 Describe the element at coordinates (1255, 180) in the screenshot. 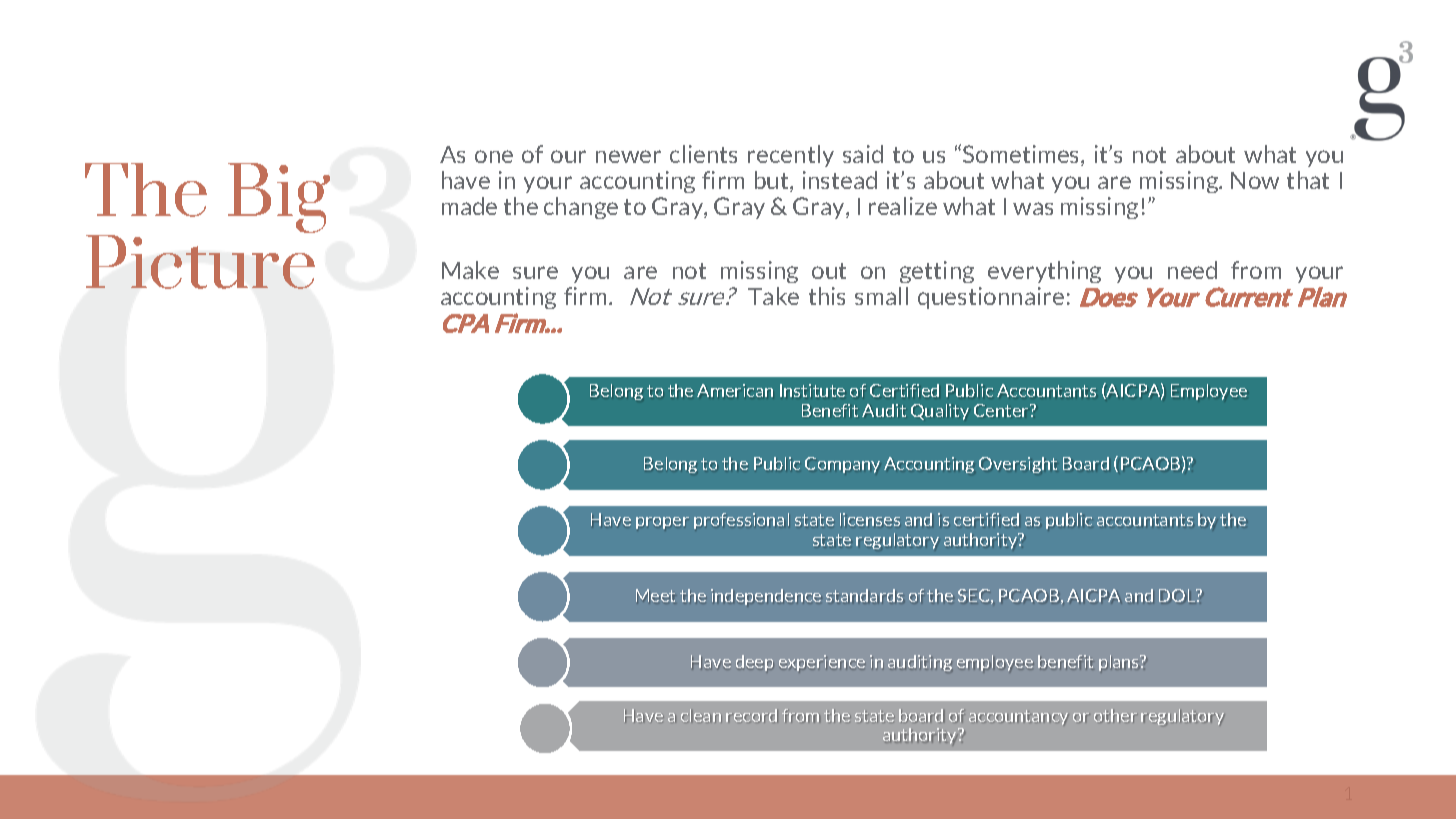

I see `Now` at that location.
